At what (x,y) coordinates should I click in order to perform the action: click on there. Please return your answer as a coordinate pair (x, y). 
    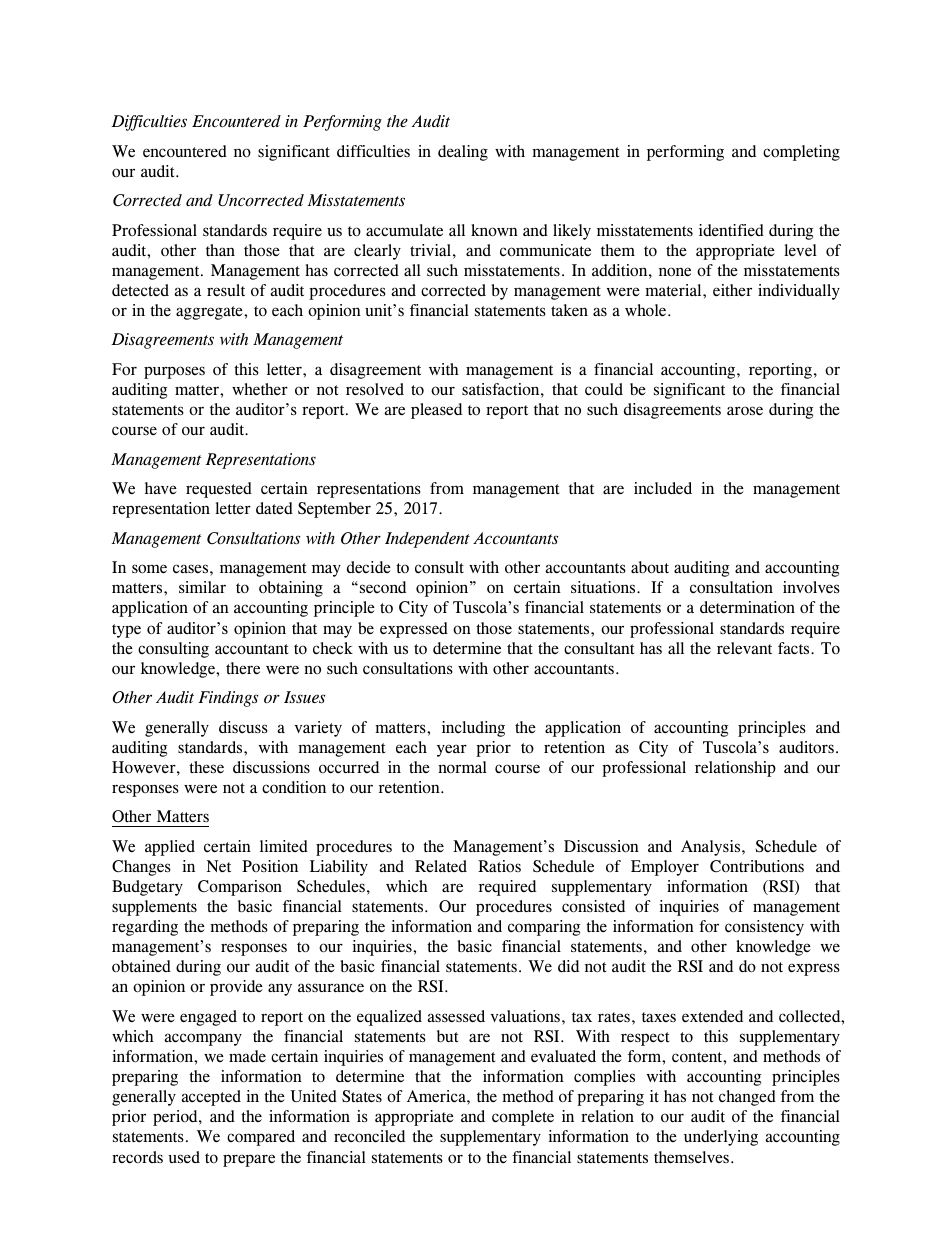
    Looking at the image, I should click on (243, 668).
